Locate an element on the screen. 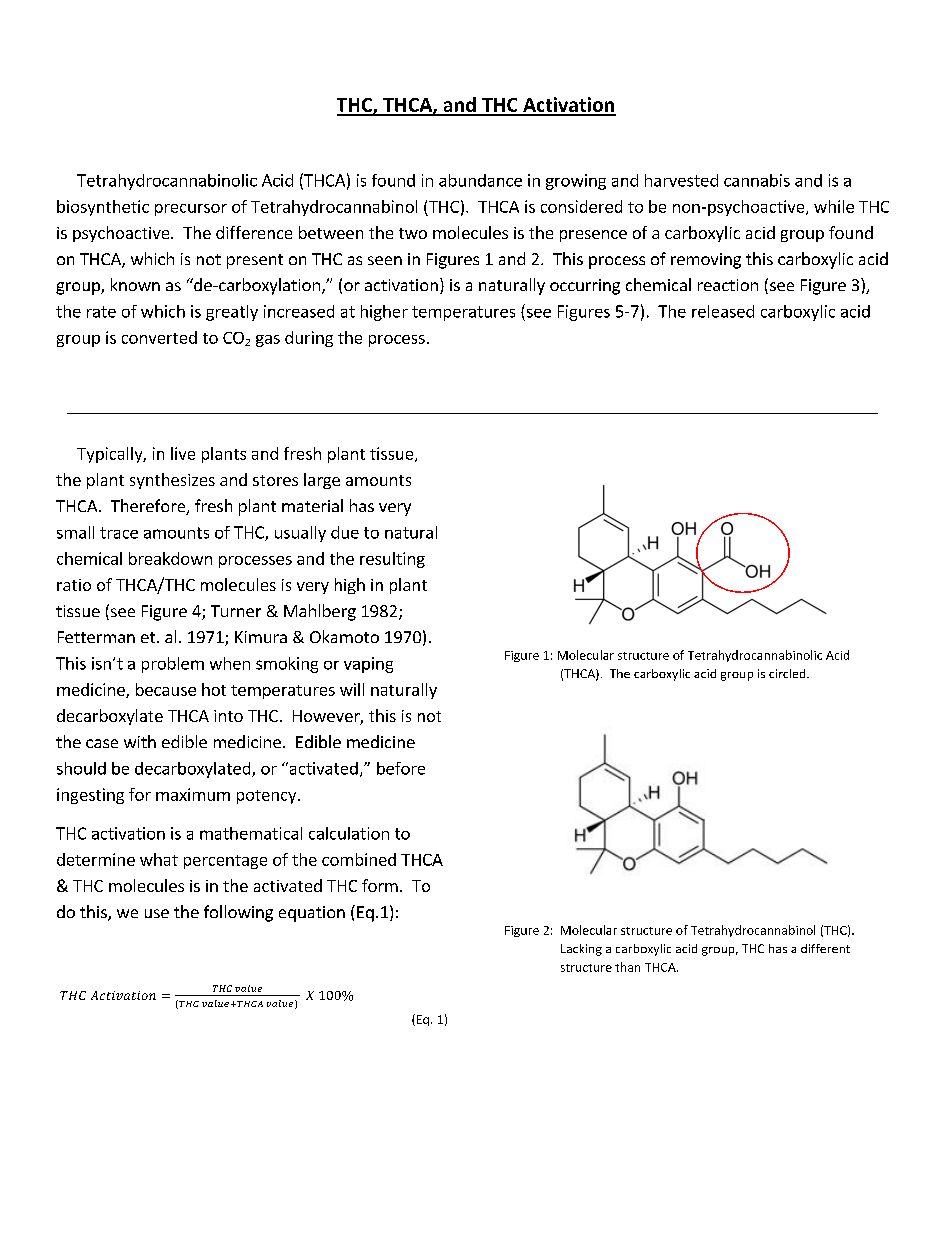  resulting is located at coordinates (392, 560).
